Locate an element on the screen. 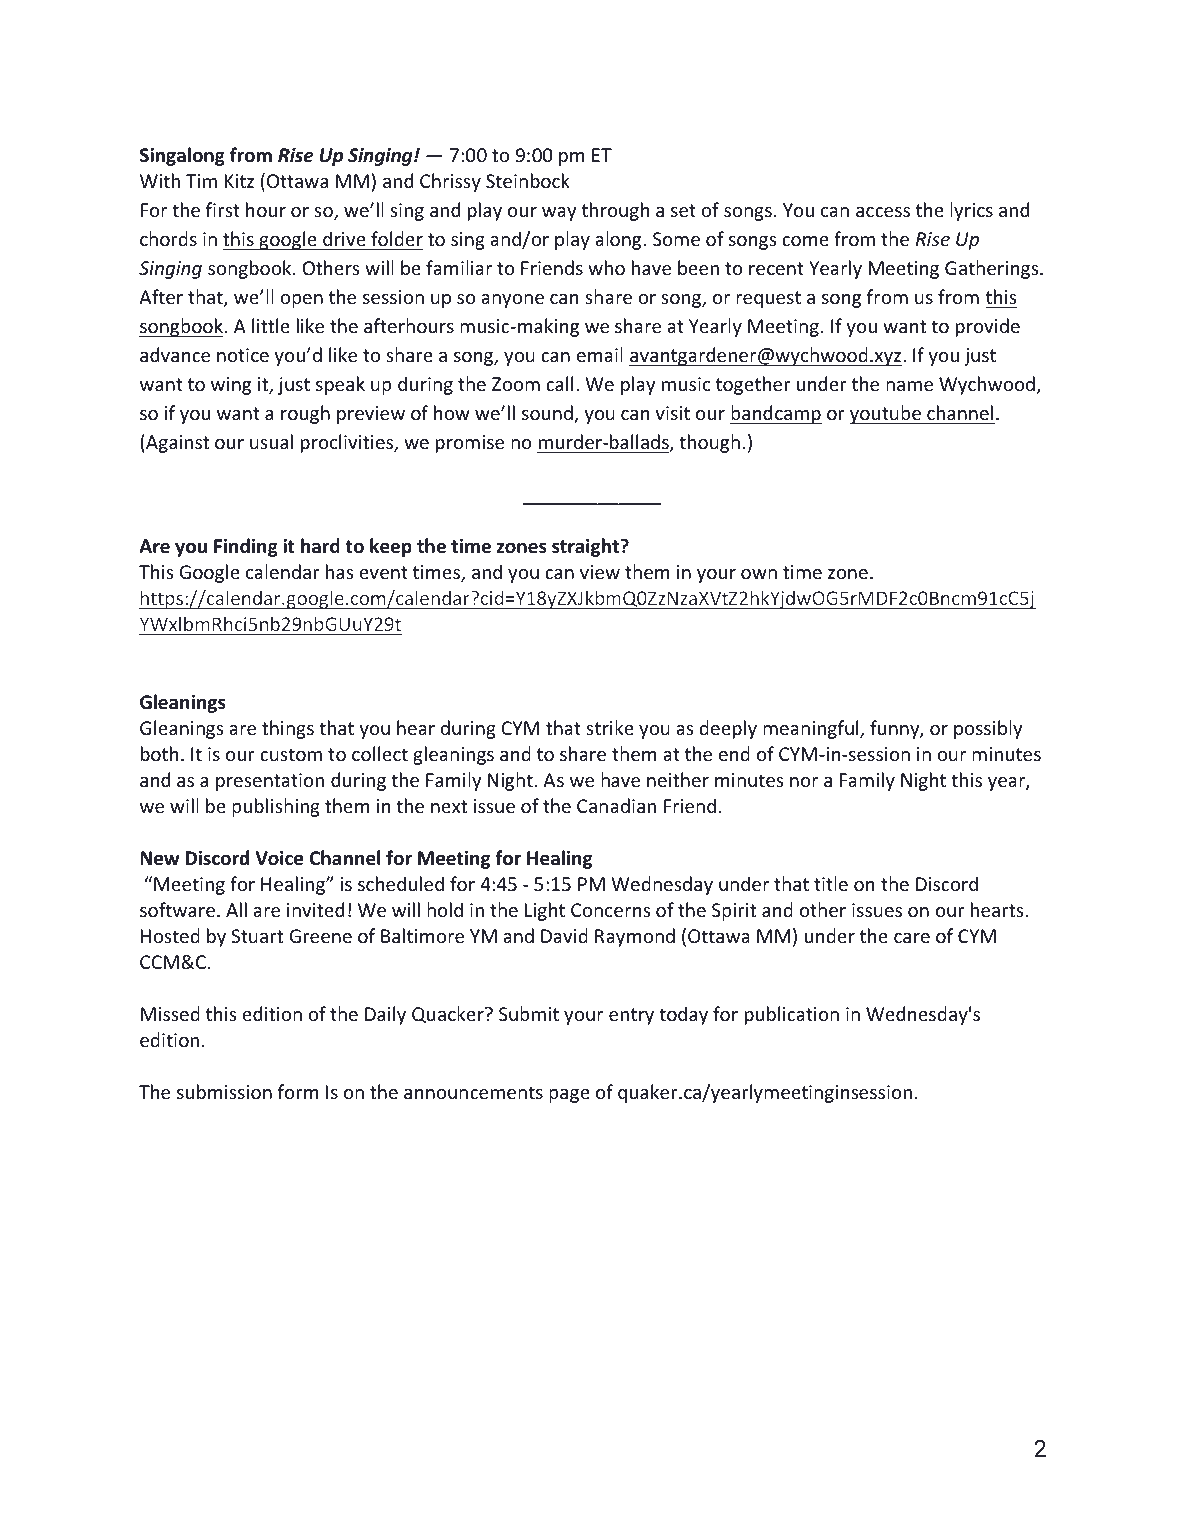  title is located at coordinates (831, 883).
